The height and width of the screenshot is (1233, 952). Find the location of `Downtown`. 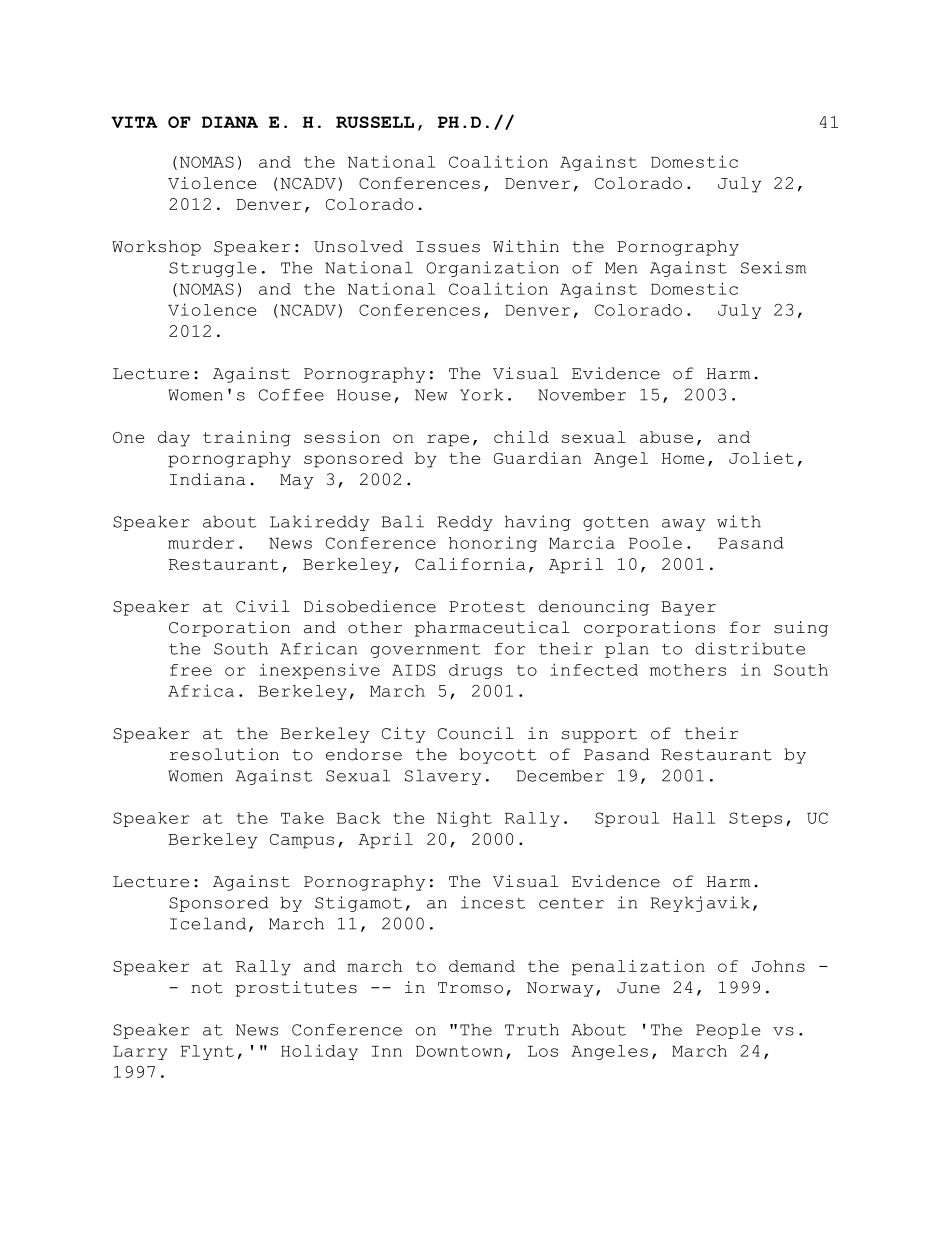

Downtown is located at coordinates (459, 1051).
